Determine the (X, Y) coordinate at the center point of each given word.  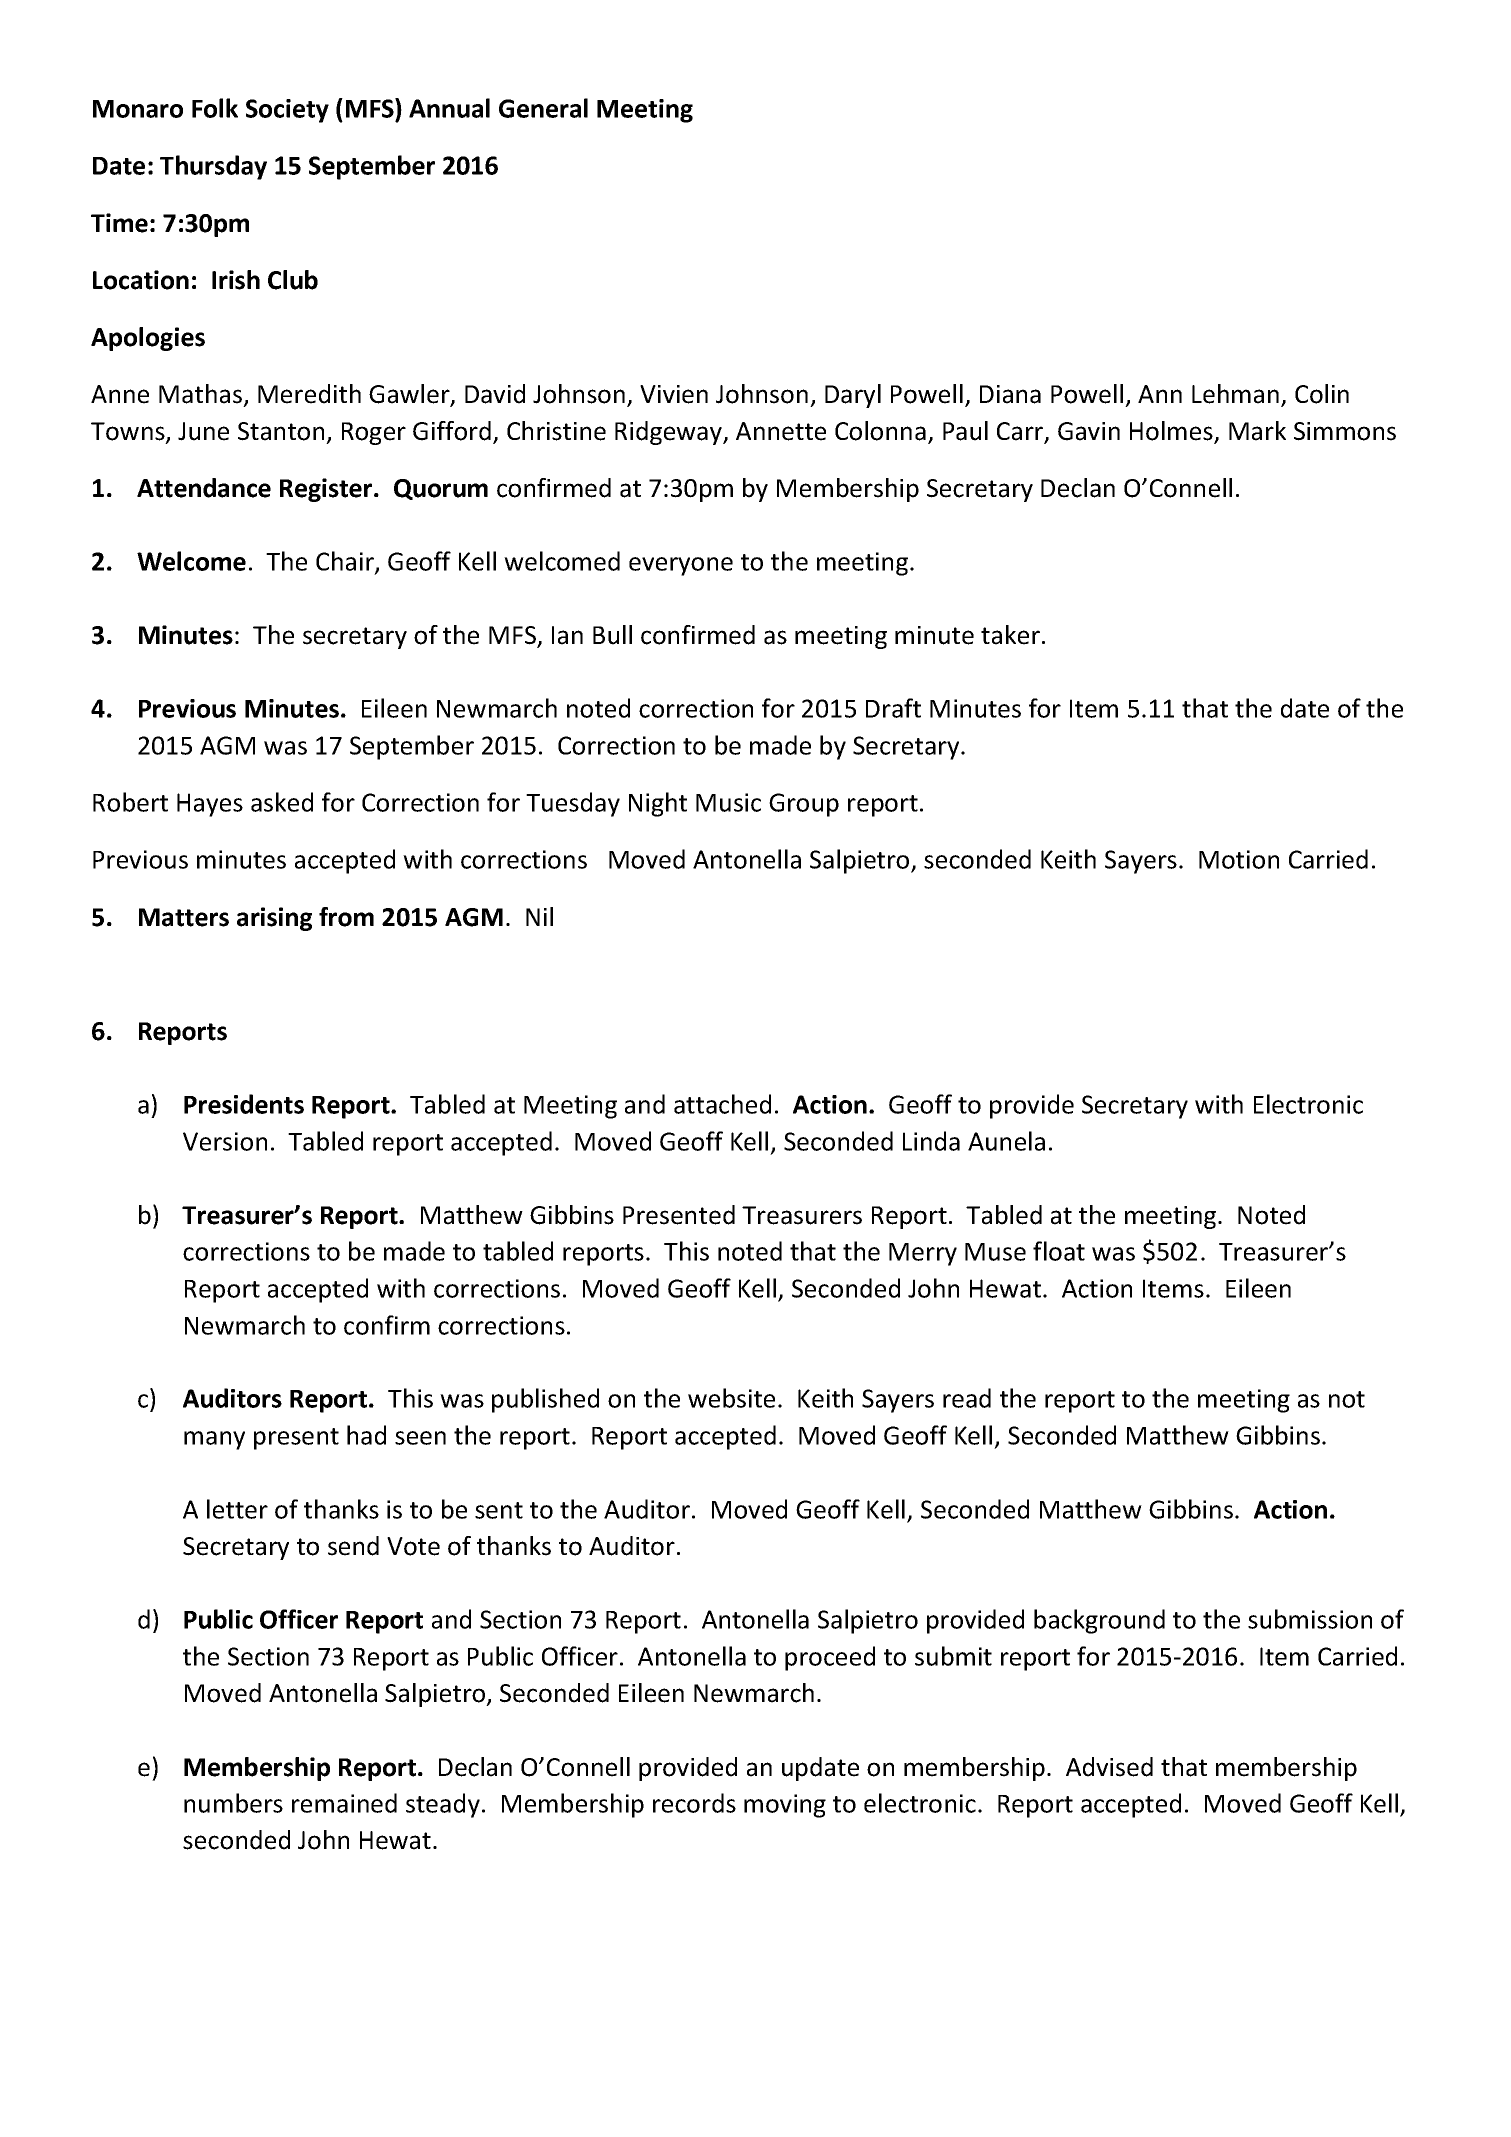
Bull (612, 635)
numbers (233, 1803)
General (543, 108)
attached (722, 1104)
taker (1010, 635)
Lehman (1237, 395)
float (1059, 1251)
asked (282, 802)
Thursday (213, 167)
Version (225, 1141)
